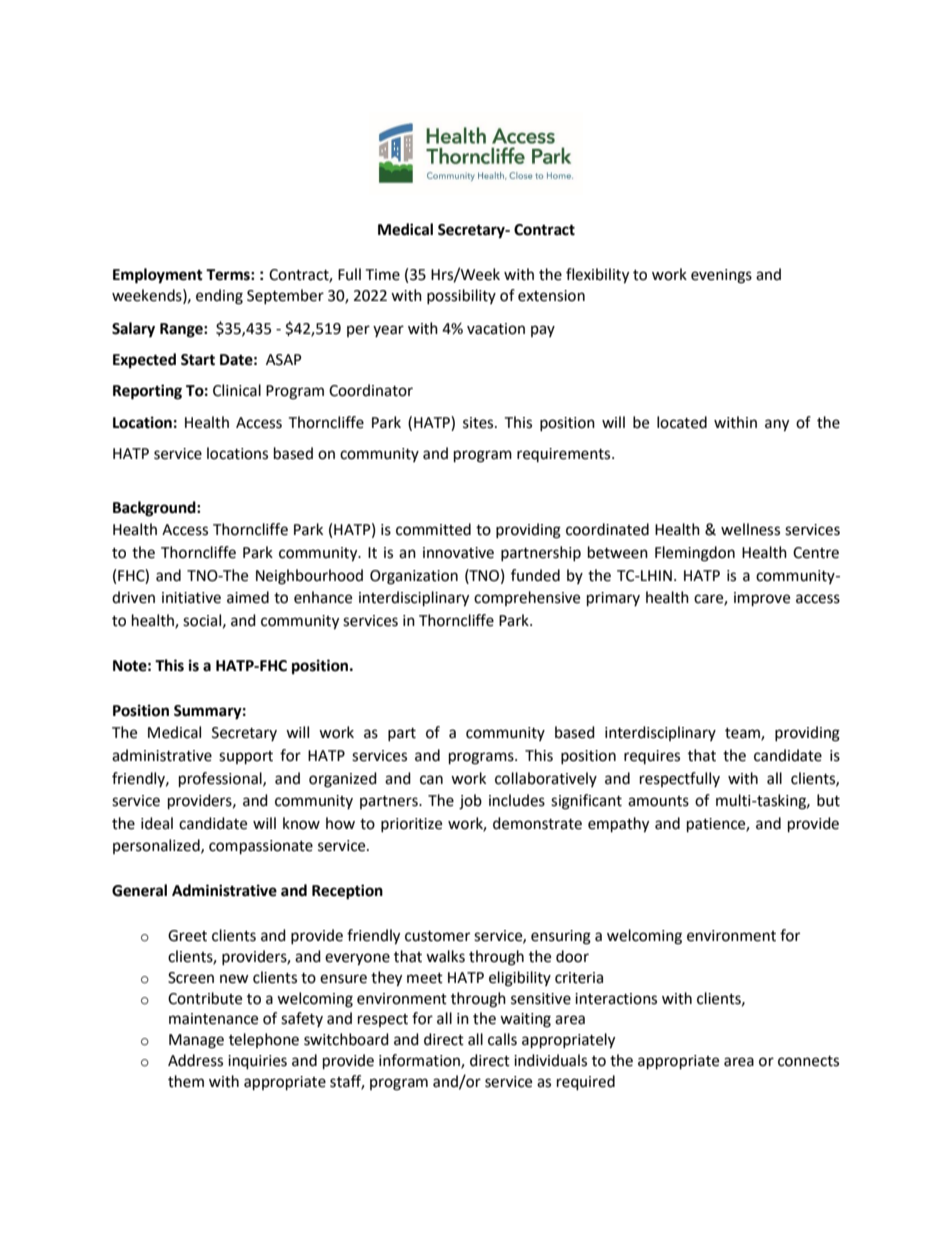 The image size is (952, 1233). Describe the element at coordinates (502, 1039) in the image. I see `calls` at that location.
